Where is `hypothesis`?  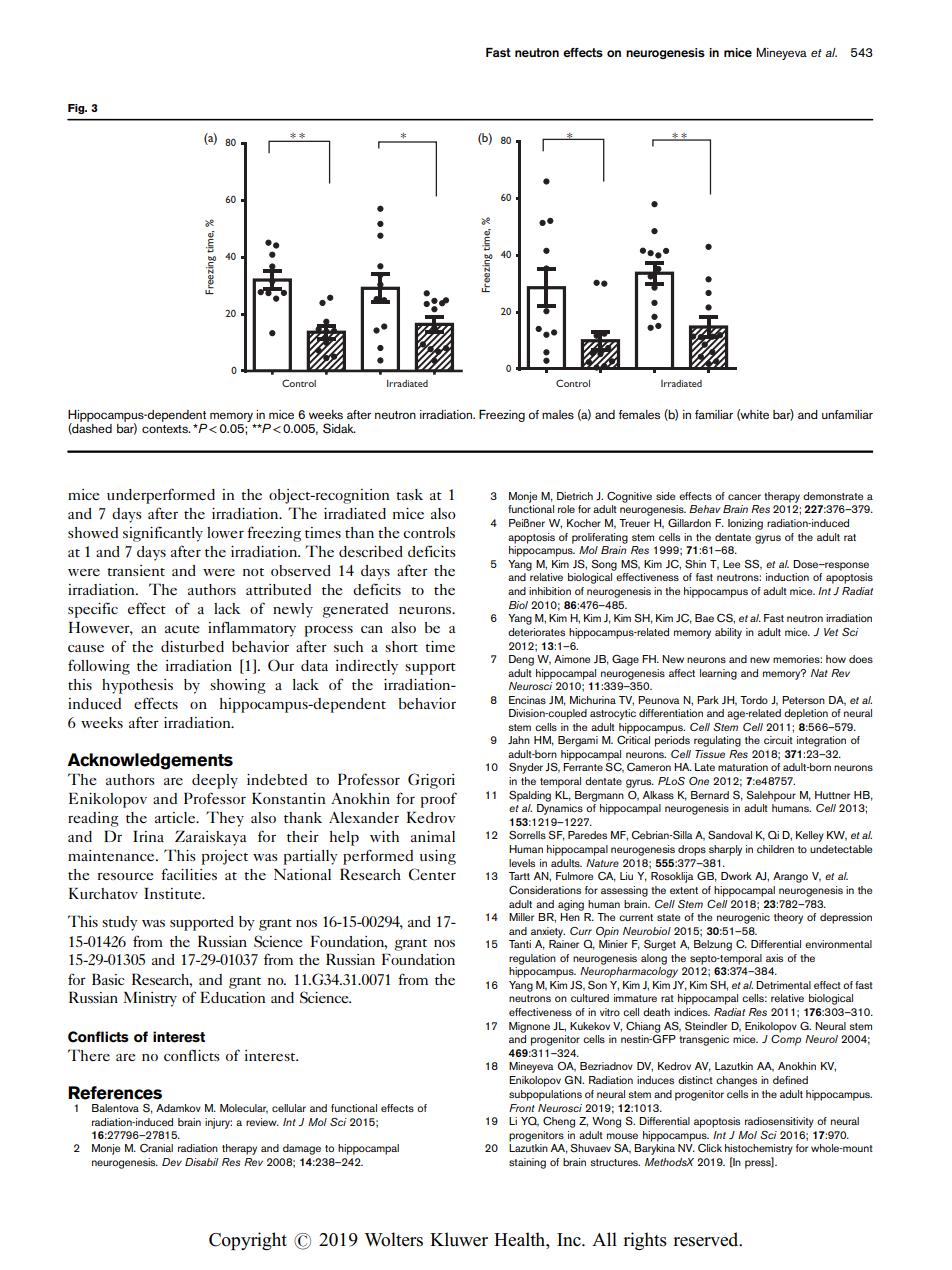 hypothesis is located at coordinates (137, 686).
